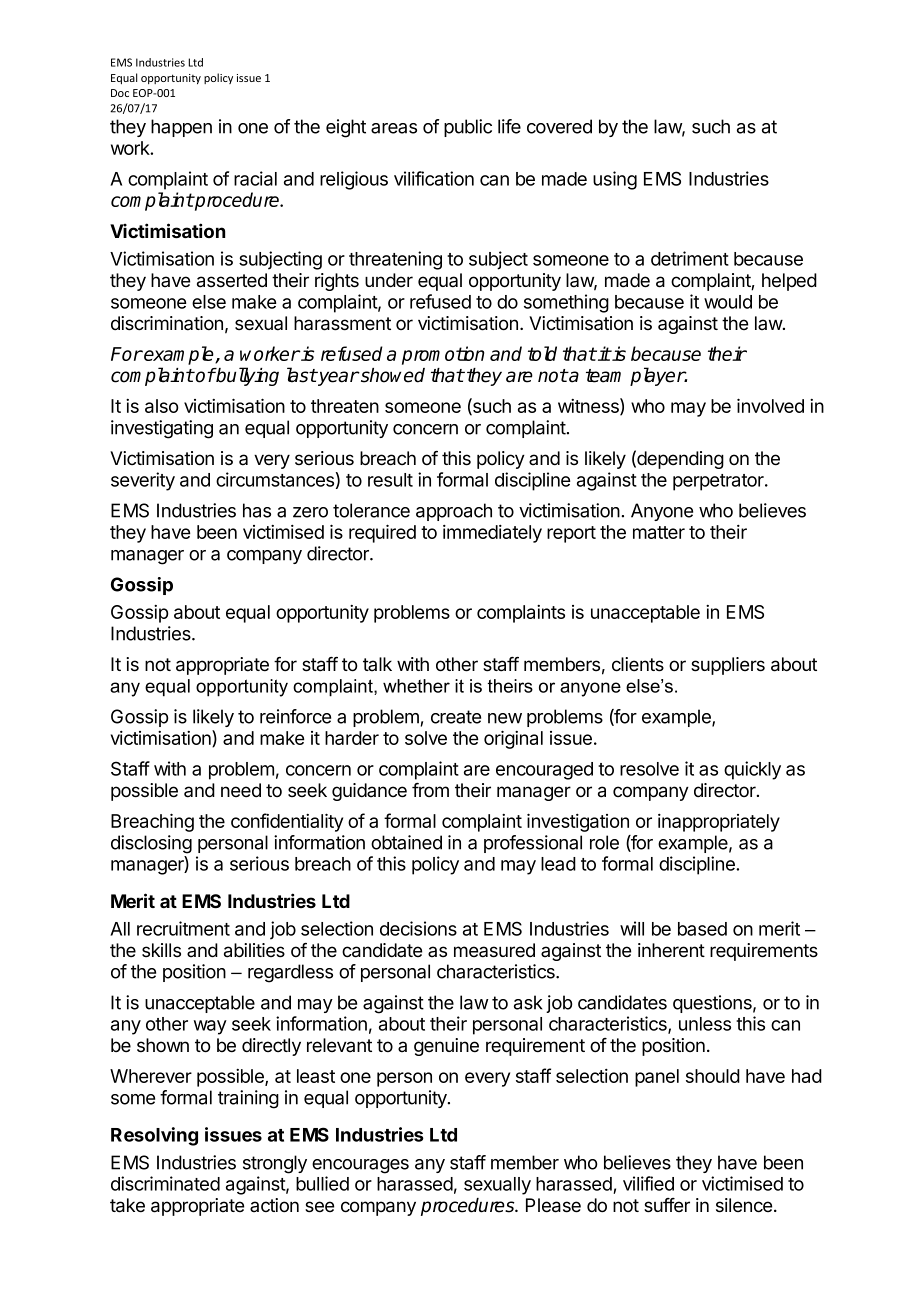 Image resolution: width=924 pixels, height=1308 pixels. I want to click on happen, so click(181, 128).
